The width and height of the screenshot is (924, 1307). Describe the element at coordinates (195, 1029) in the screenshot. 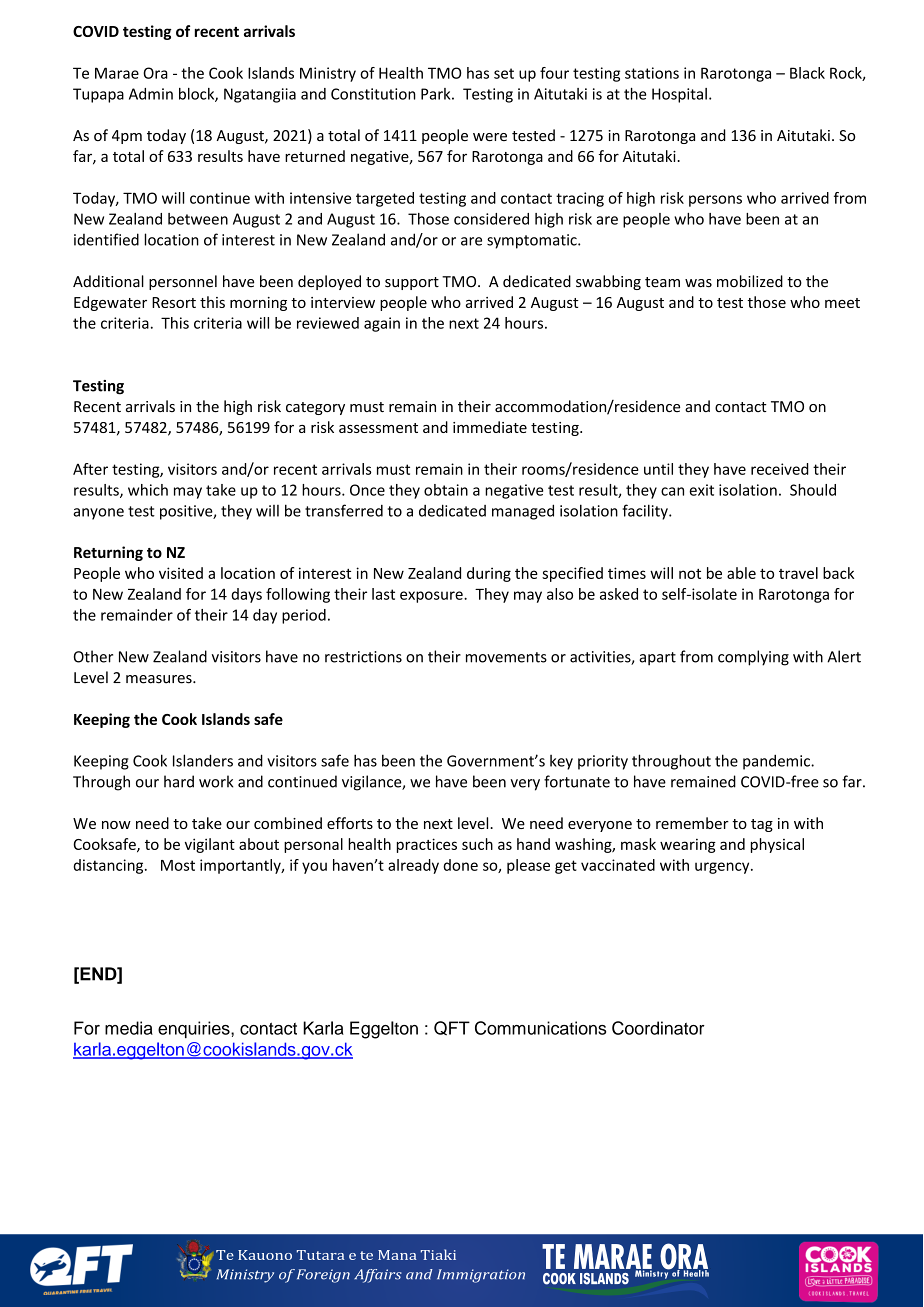

I see `enquiries` at that location.
